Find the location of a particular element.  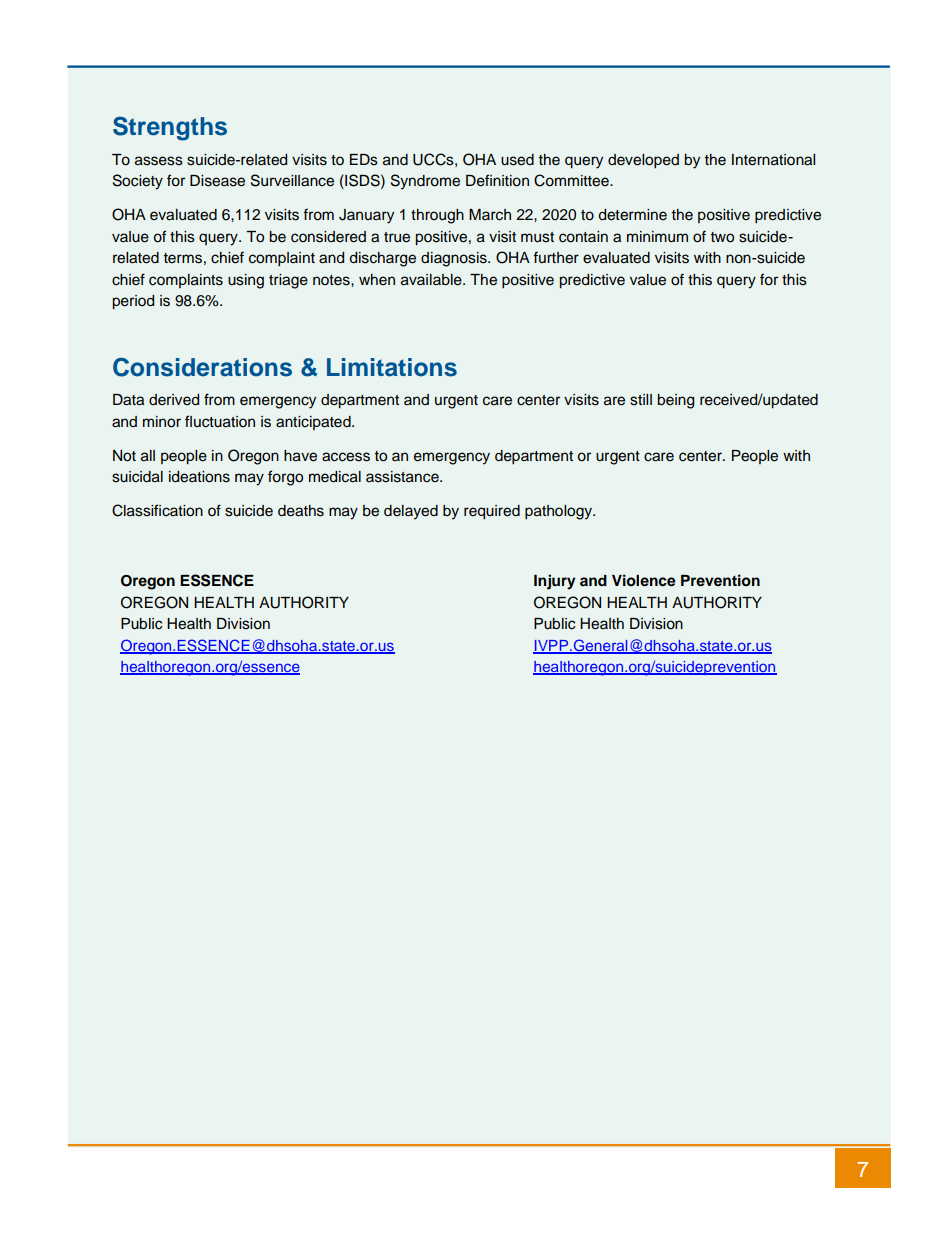

Limitations is located at coordinates (392, 367).
